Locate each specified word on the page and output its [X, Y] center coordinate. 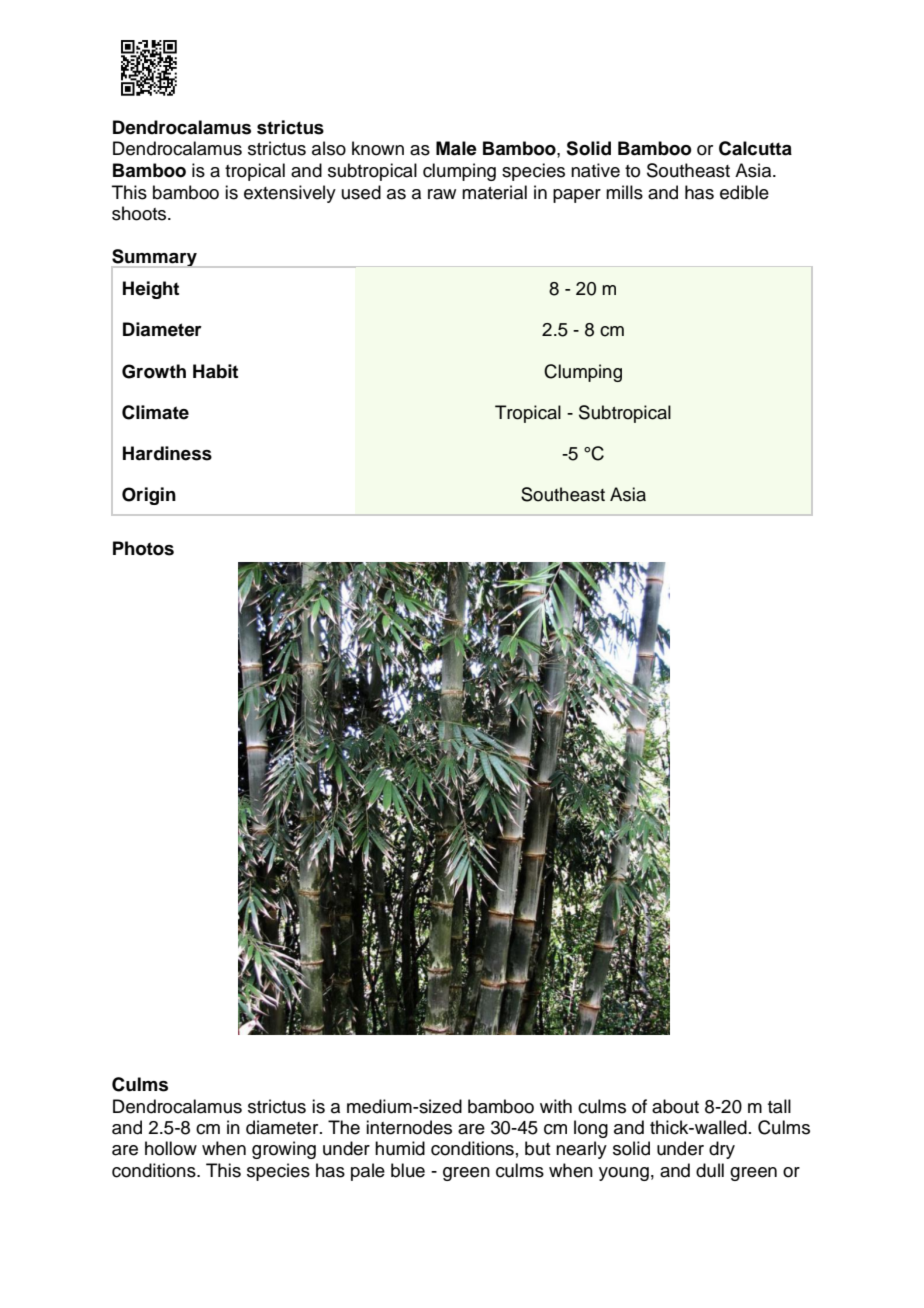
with [556, 1106]
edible [744, 192]
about [675, 1106]
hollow [171, 1148]
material [494, 192]
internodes [409, 1127]
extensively [290, 194]
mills [624, 192]
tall [779, 1106]
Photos [143, 548]
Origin [149, 496]
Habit [215, 371]
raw [442, 194]
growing [284, 1150]
